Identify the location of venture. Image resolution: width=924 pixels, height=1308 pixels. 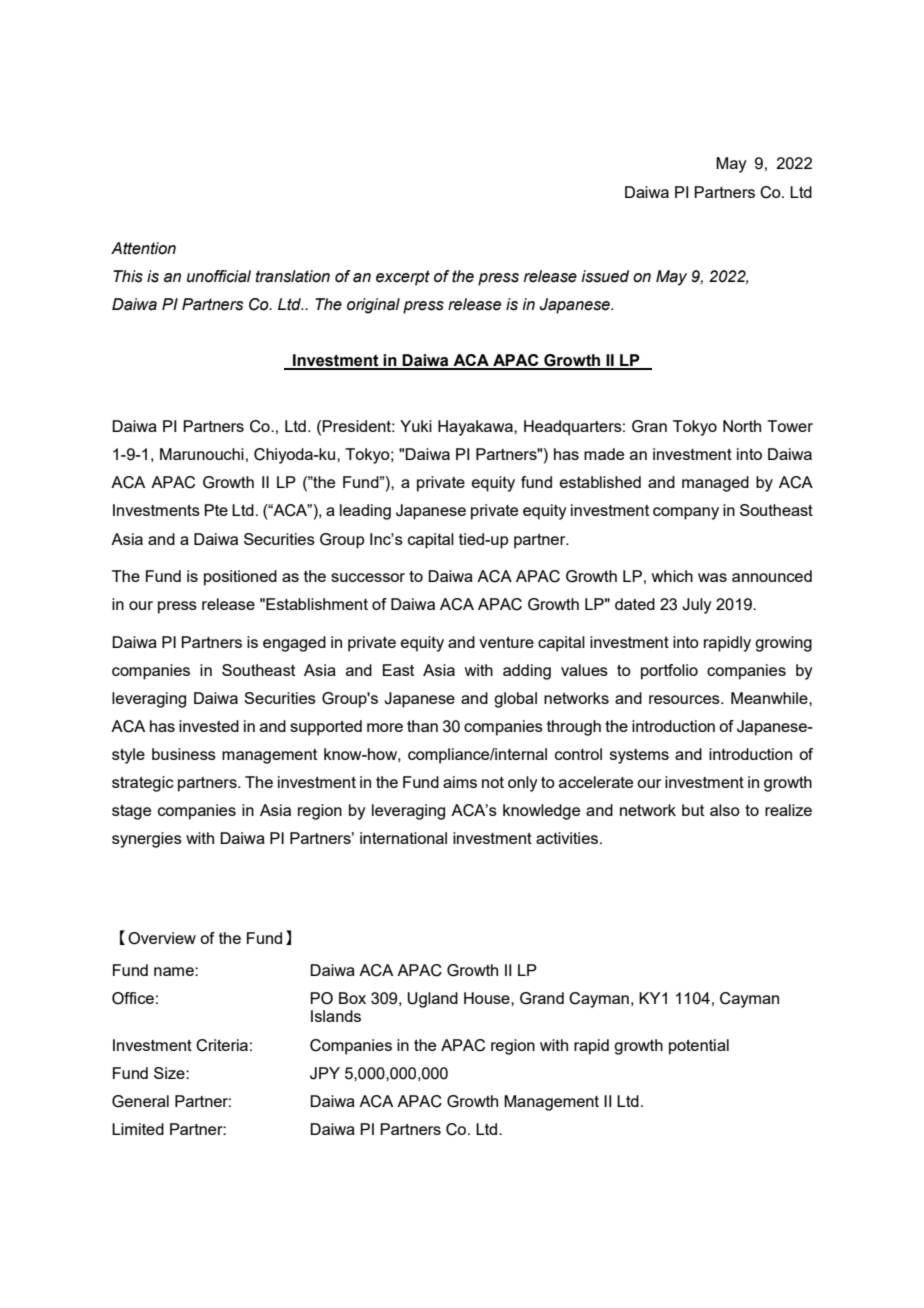
(506, 642).
